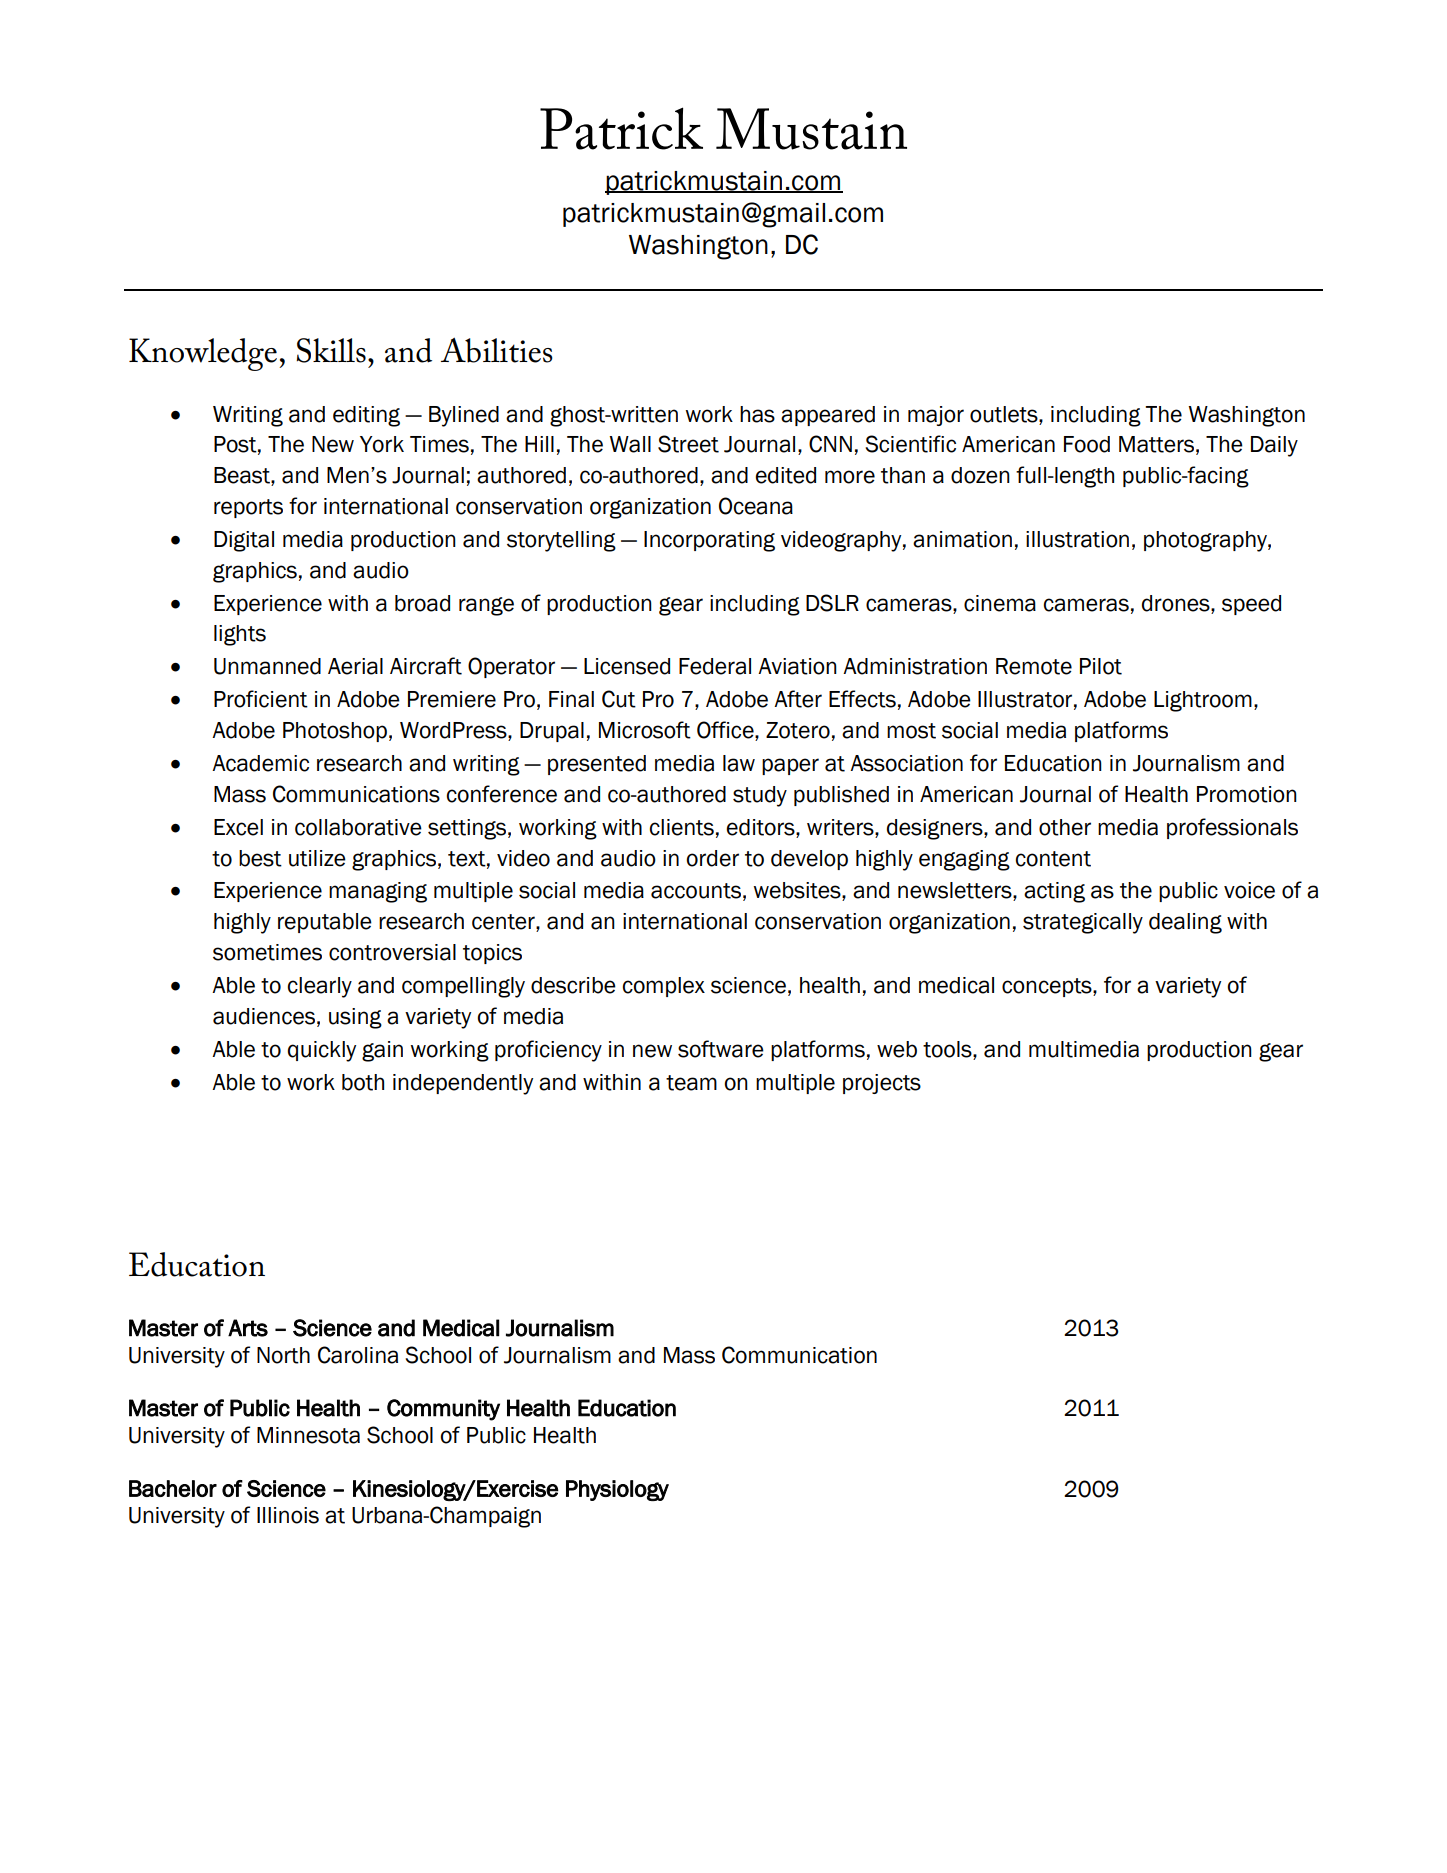 This screenshot has height=1873, width=1447. What do you see at coordinates (1087, 444) in the screenshot?
I see `Food` at bounding box center [1087, 444].
